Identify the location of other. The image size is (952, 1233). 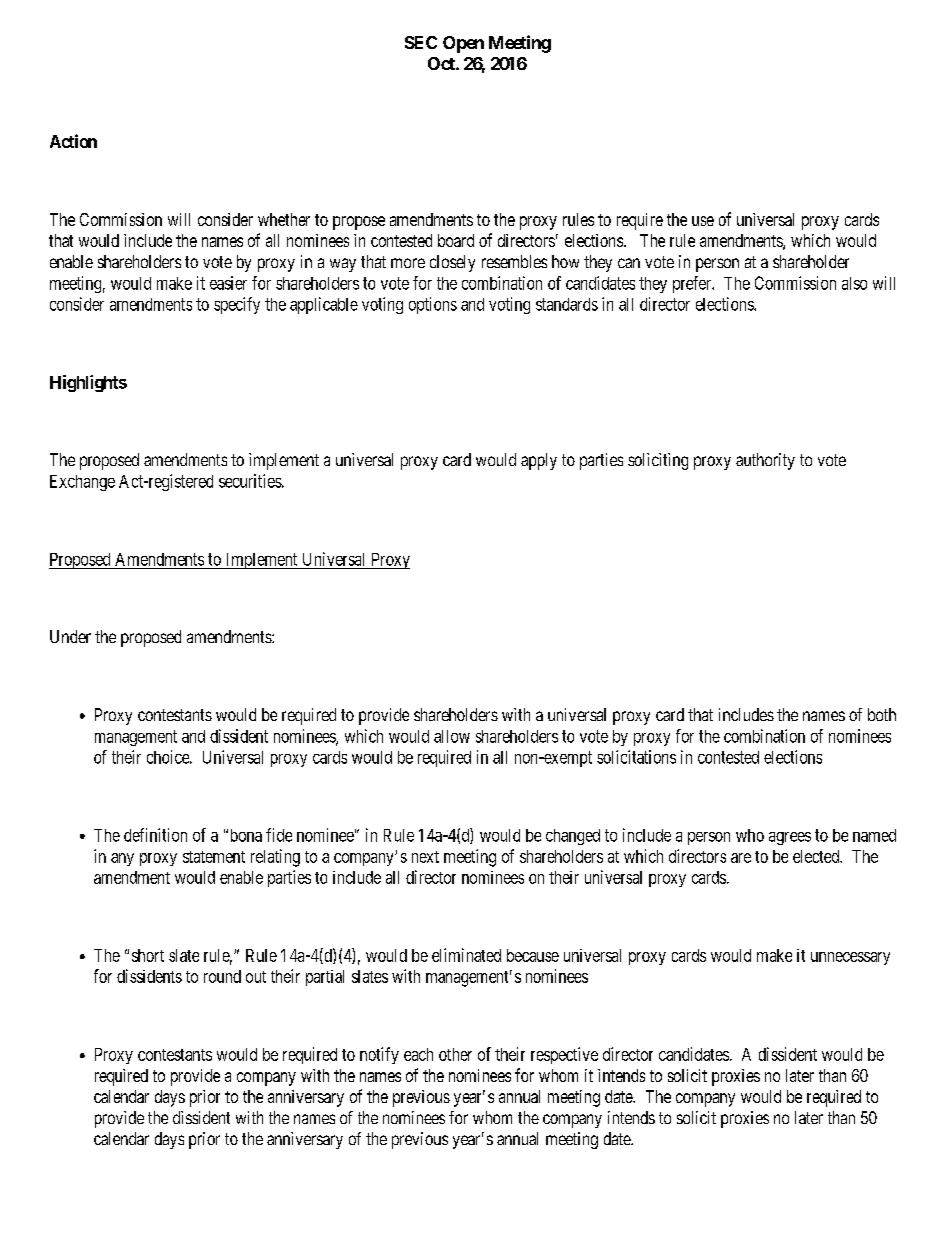
(455, 1054).
